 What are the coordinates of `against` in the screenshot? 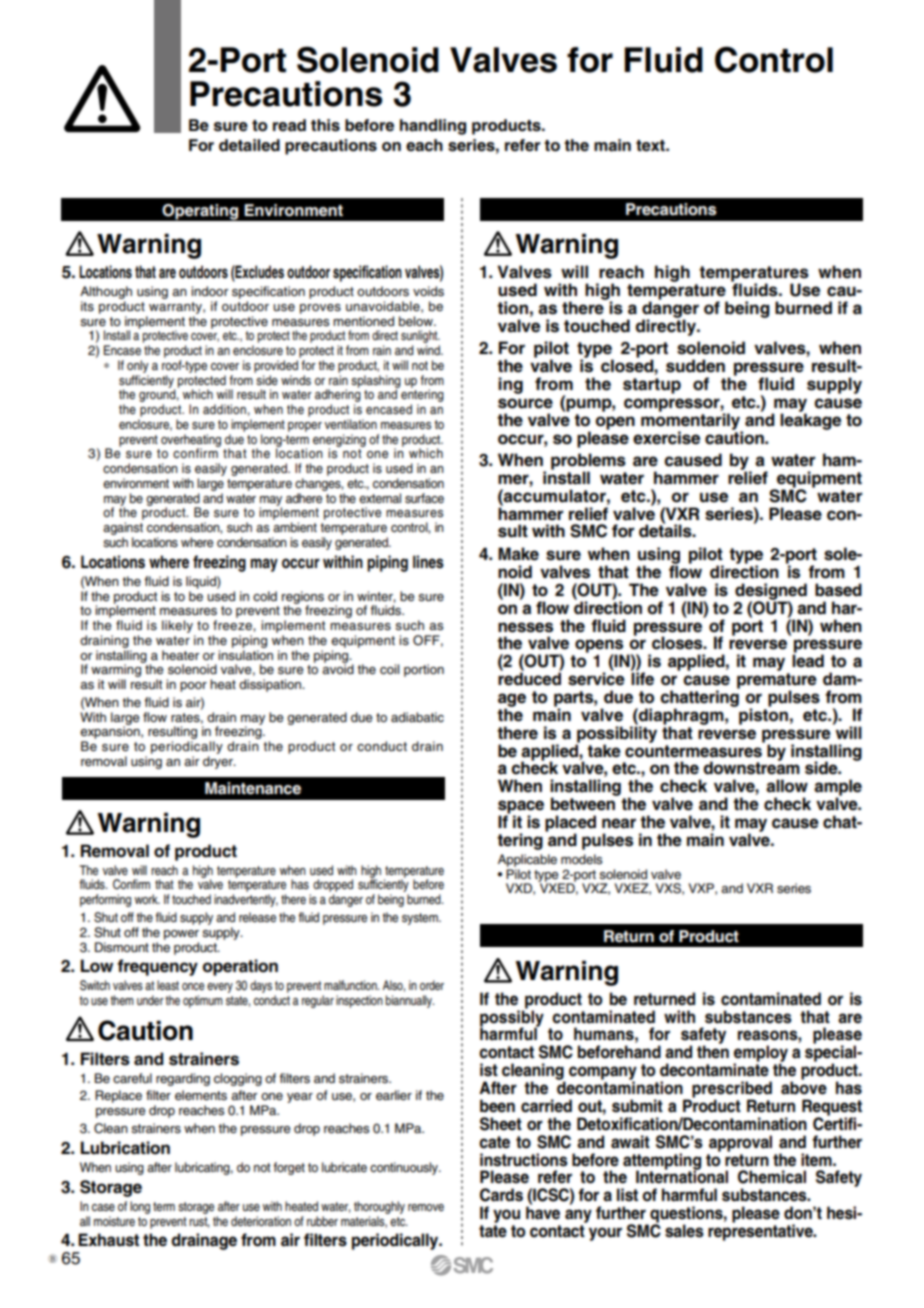 It's located at (123, 530).
